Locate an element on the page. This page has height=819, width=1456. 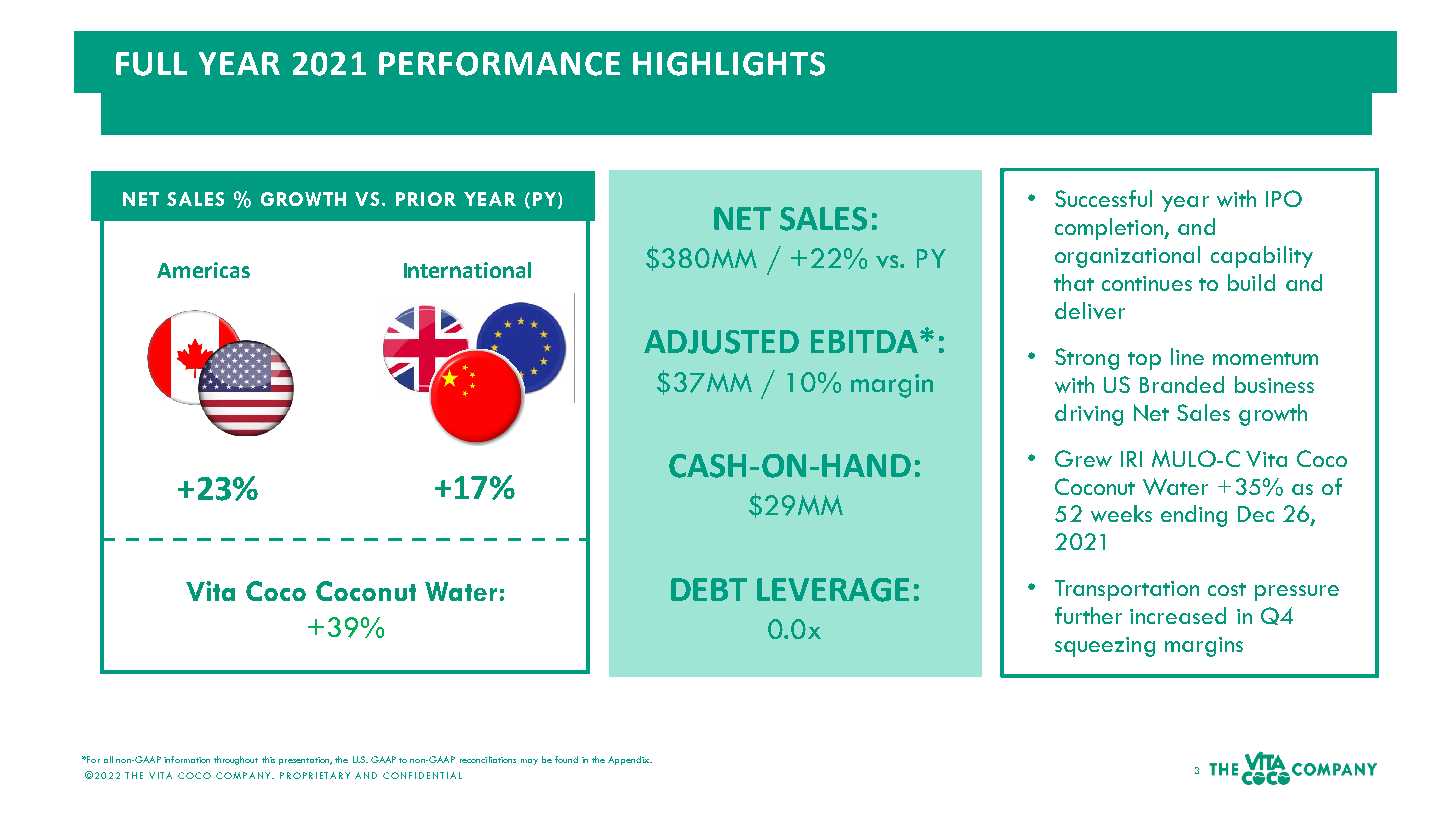
Successful is located at coordinates (1103, 198).
